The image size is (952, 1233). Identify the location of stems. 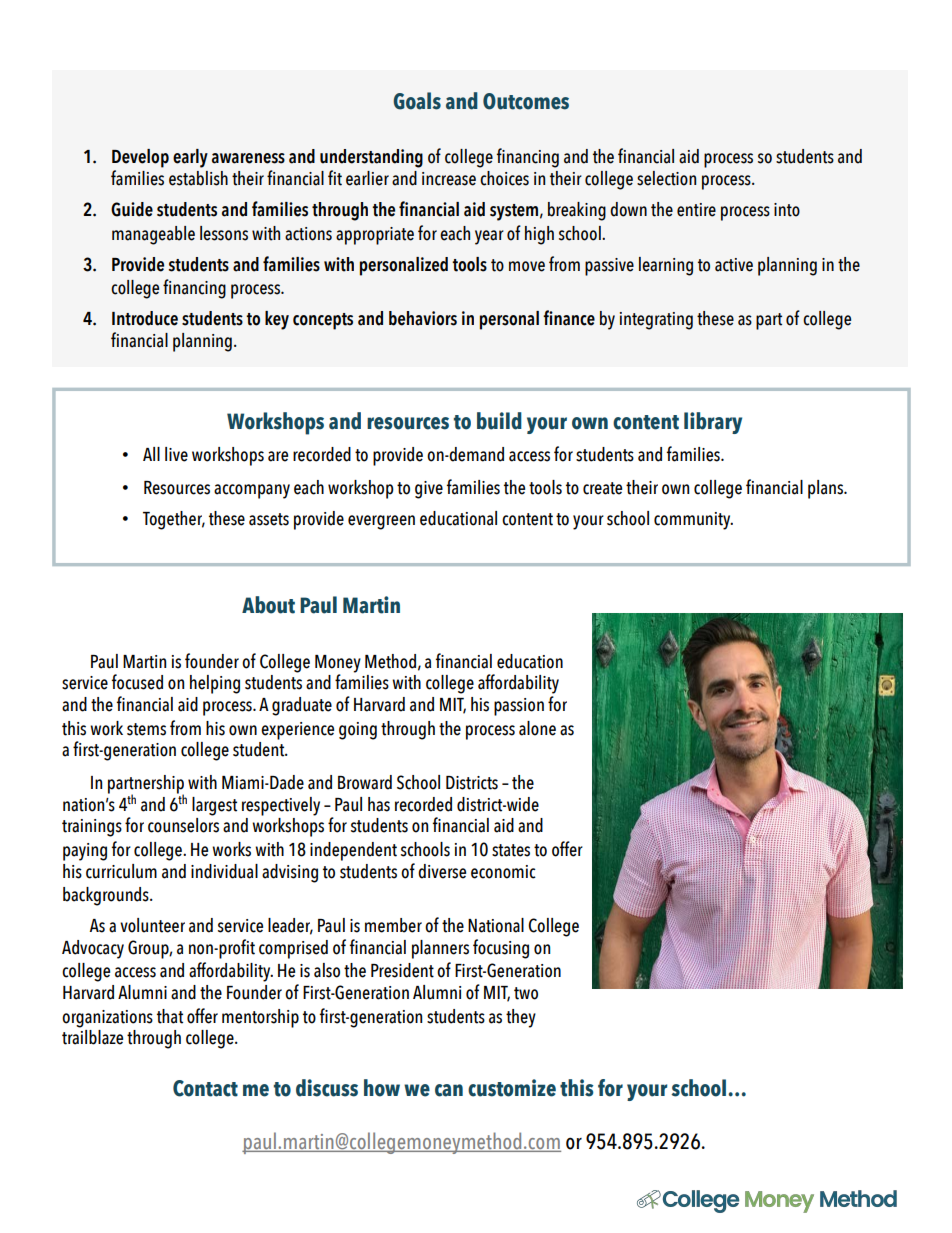
(146, 729).
